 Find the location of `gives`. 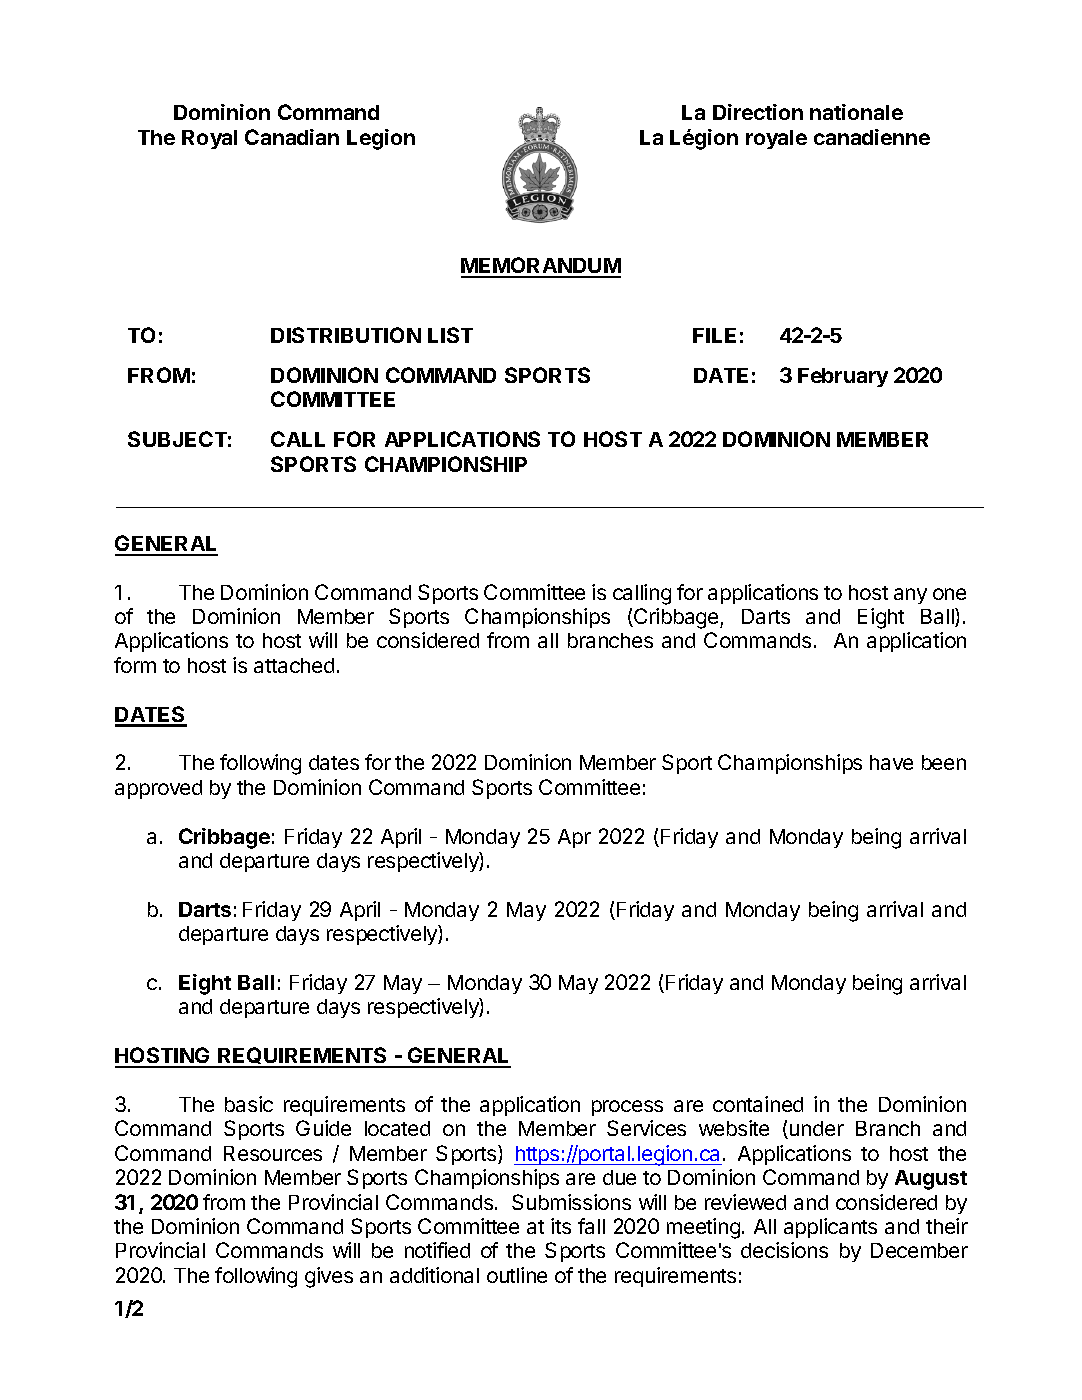

gives is located at coordinates (329, 1277).
